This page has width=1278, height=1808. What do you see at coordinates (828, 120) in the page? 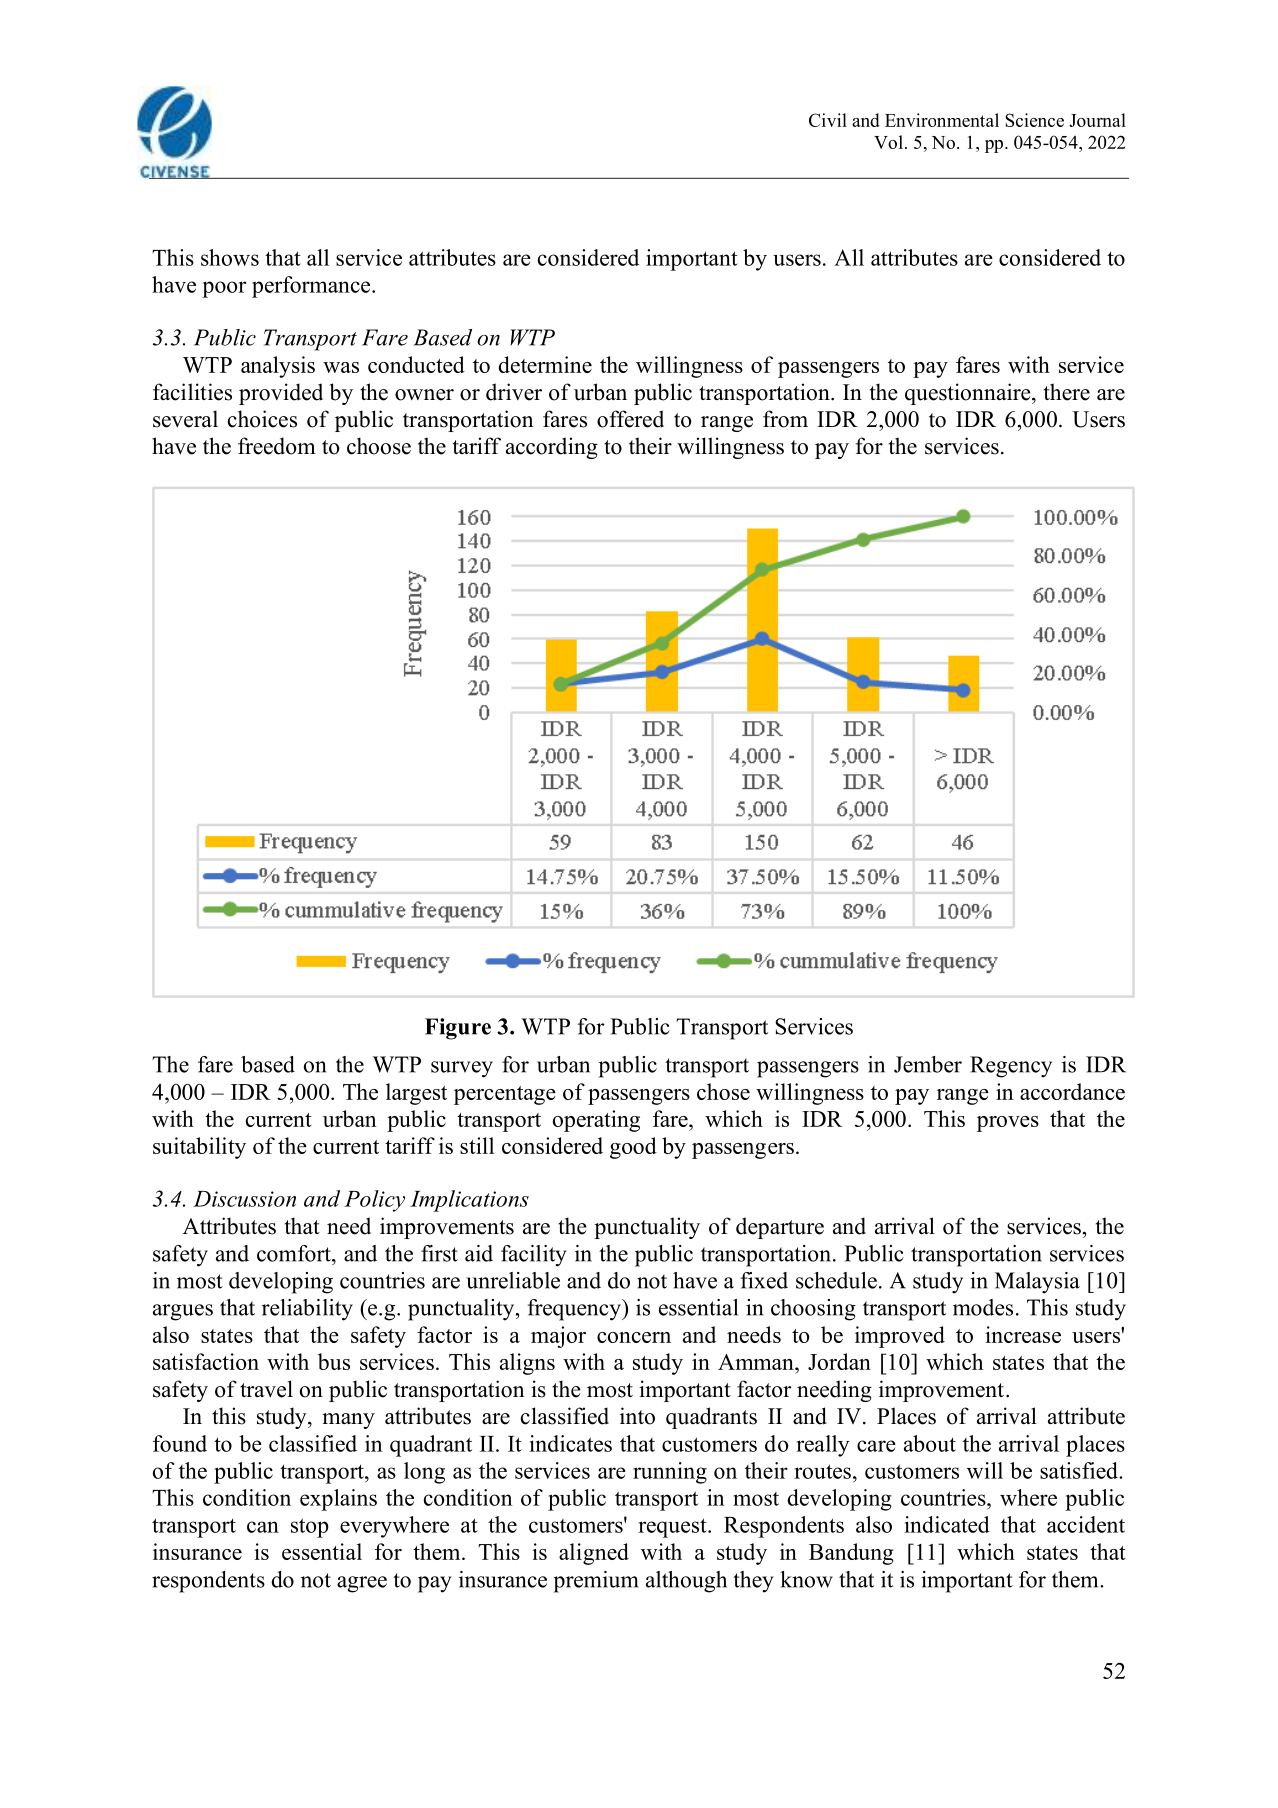
I see `Civil` at bounding box center [828, 120].
